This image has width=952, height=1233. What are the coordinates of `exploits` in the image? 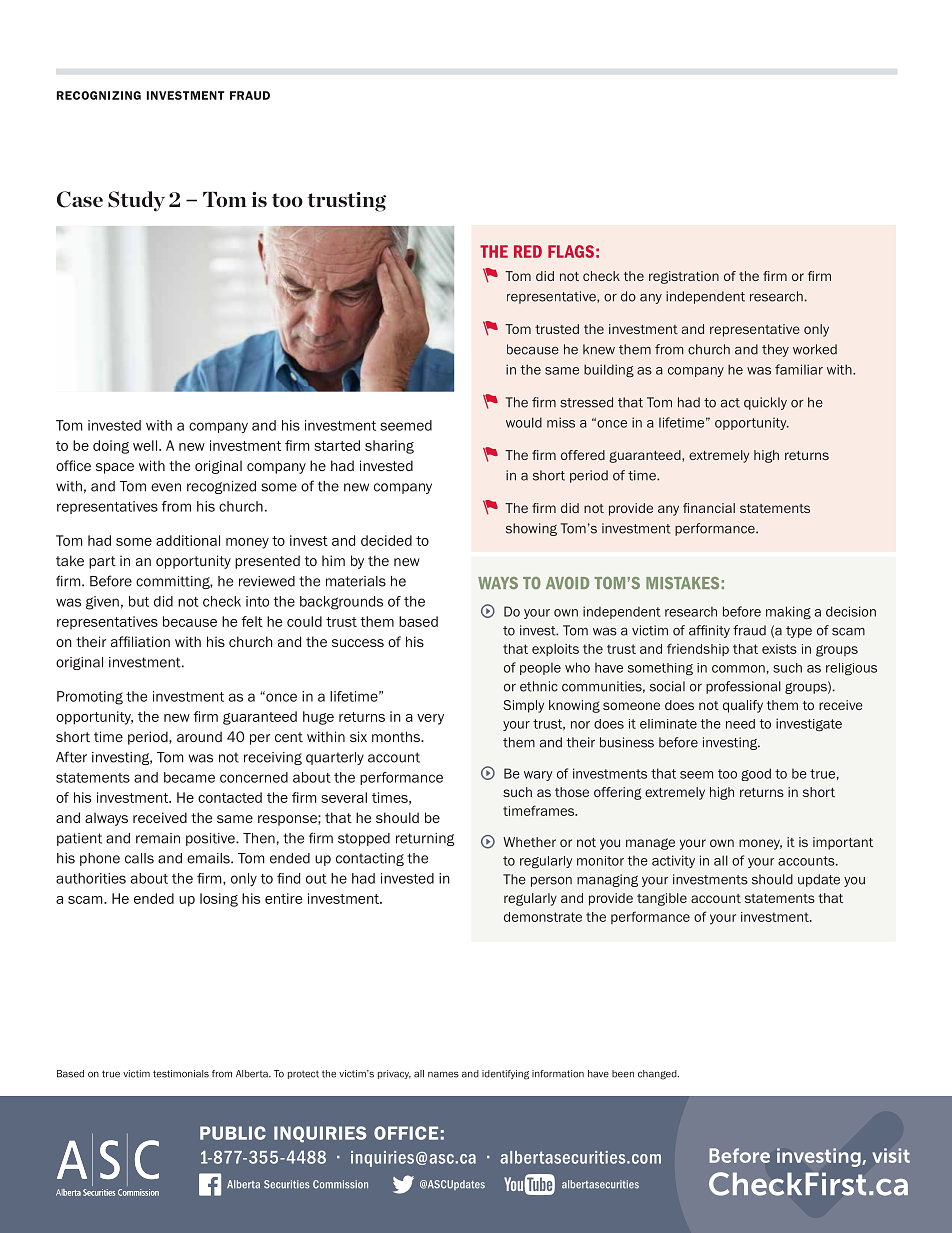 It's located at (555, 650).
